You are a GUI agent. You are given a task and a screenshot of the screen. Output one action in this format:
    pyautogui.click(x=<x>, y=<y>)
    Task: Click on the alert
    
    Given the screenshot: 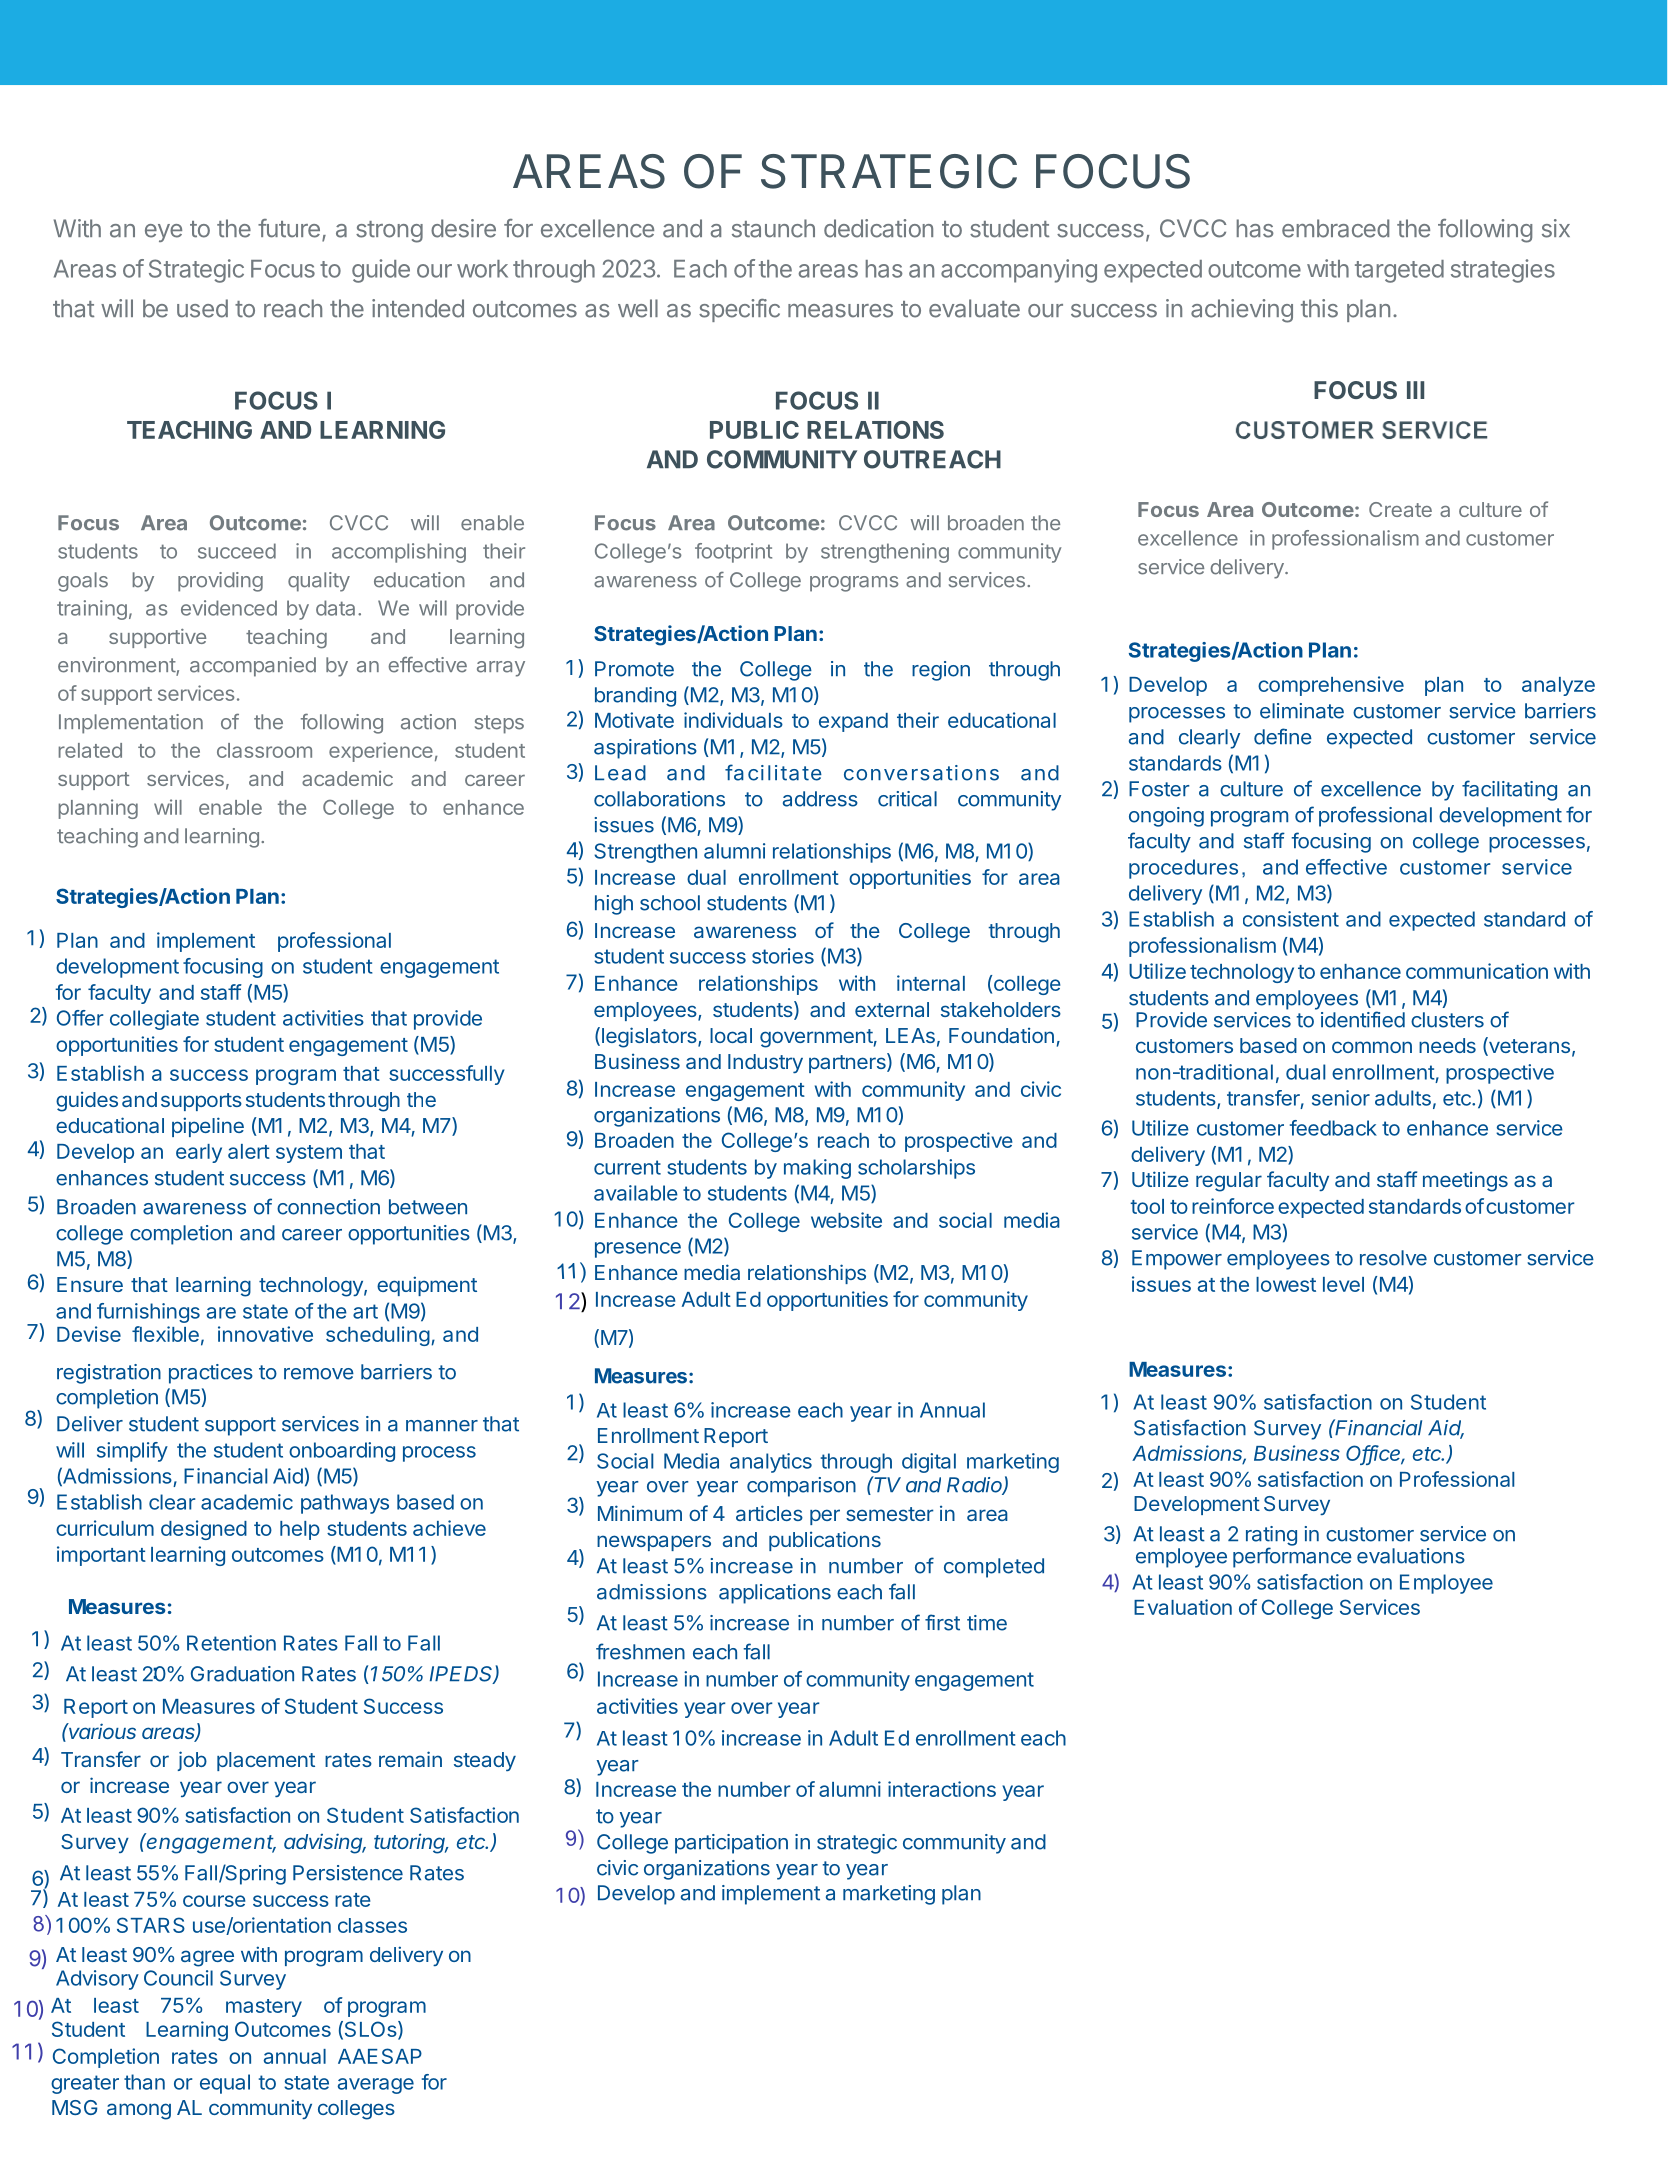 What is the action you would take?
    pyautogui.click(x=249, y=1151)
